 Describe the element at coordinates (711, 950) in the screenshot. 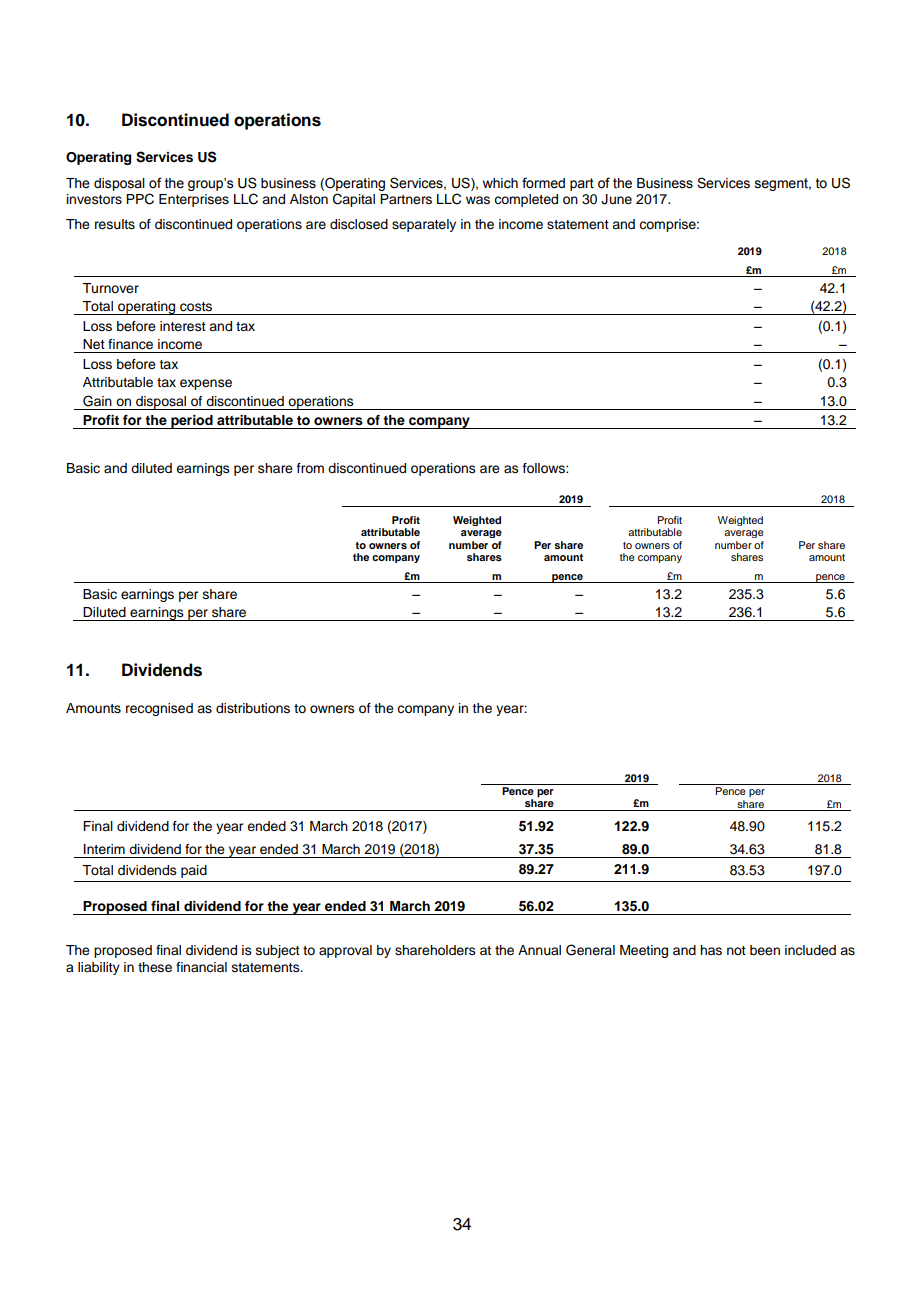

I see `has` at that location.
